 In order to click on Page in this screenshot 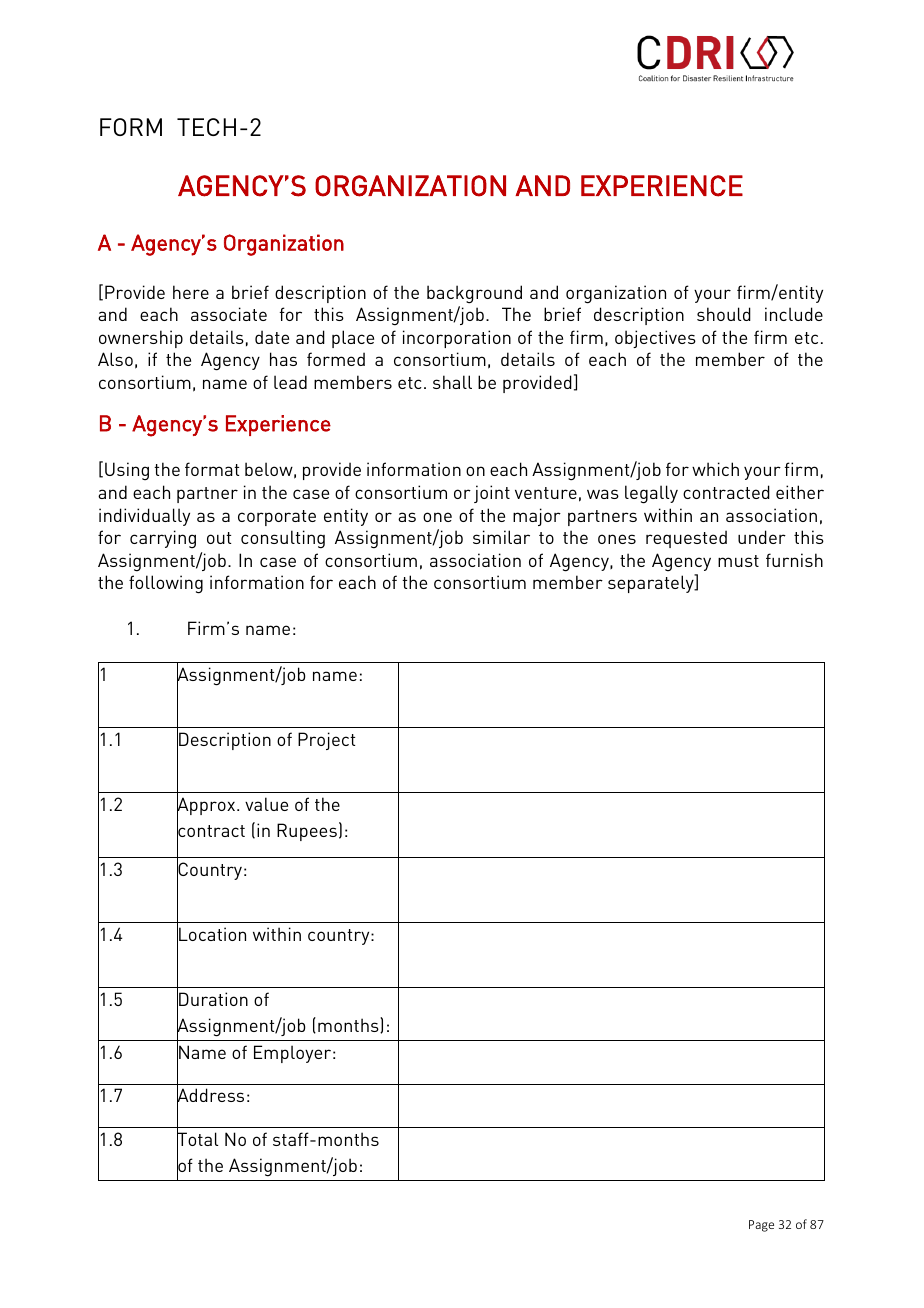, I will do `click(761, 1226)`.
